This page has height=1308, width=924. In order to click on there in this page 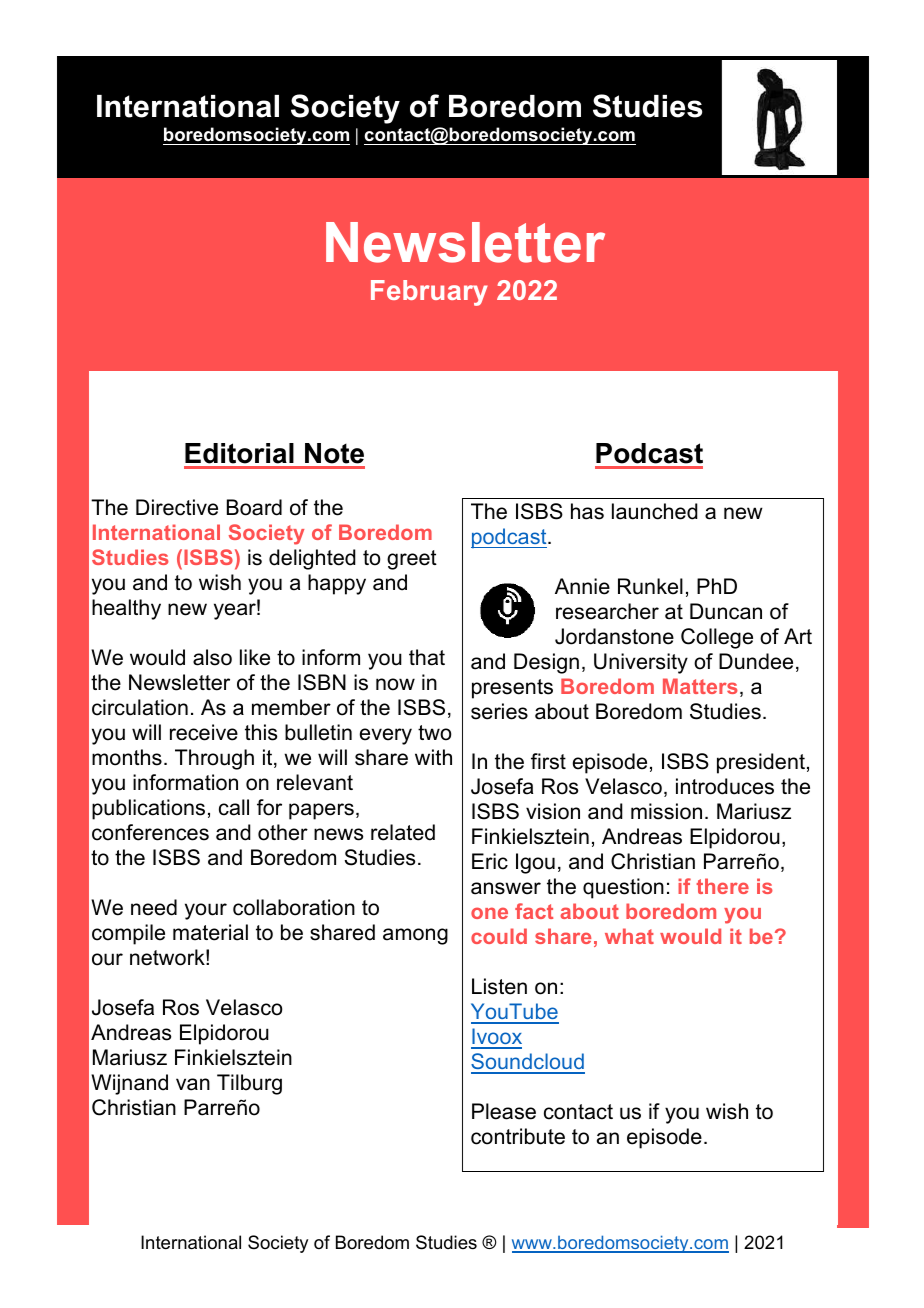, I will do `click(722, 886)`.
